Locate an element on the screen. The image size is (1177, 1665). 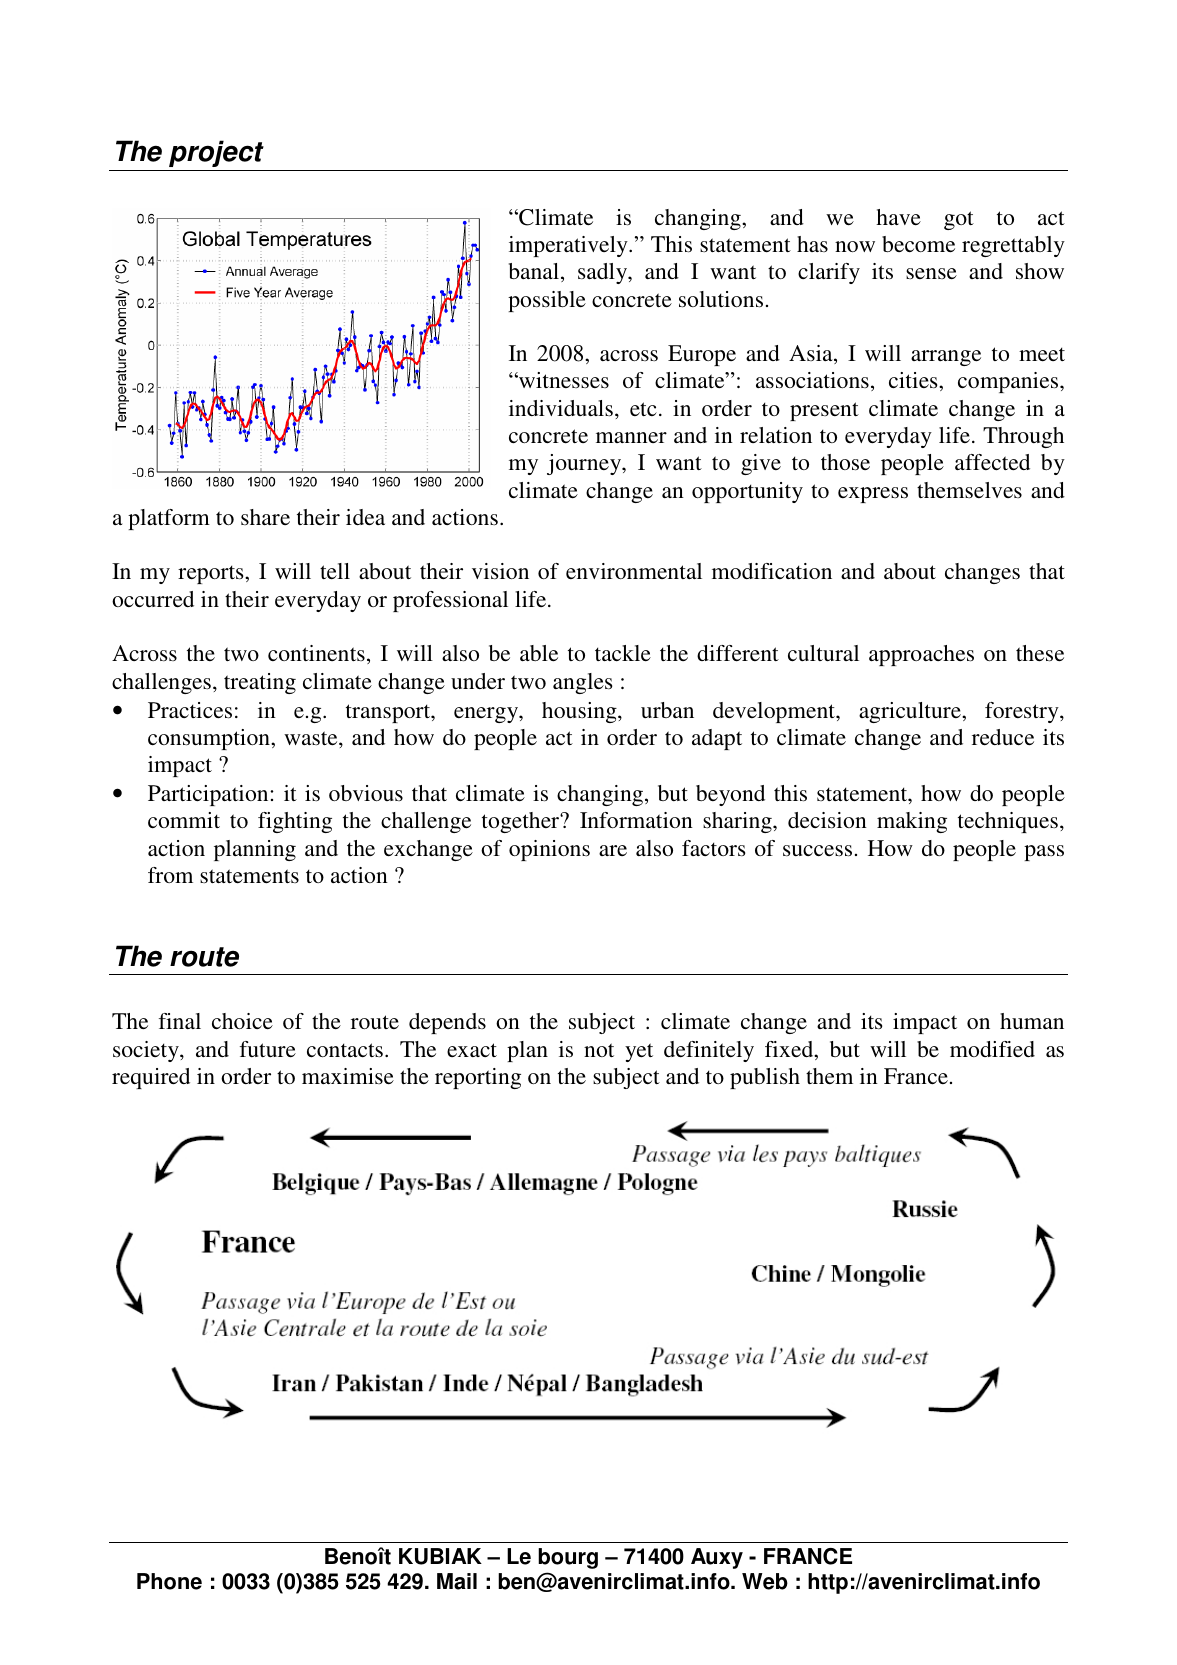
modified is located at coordinates (992, 1049).
